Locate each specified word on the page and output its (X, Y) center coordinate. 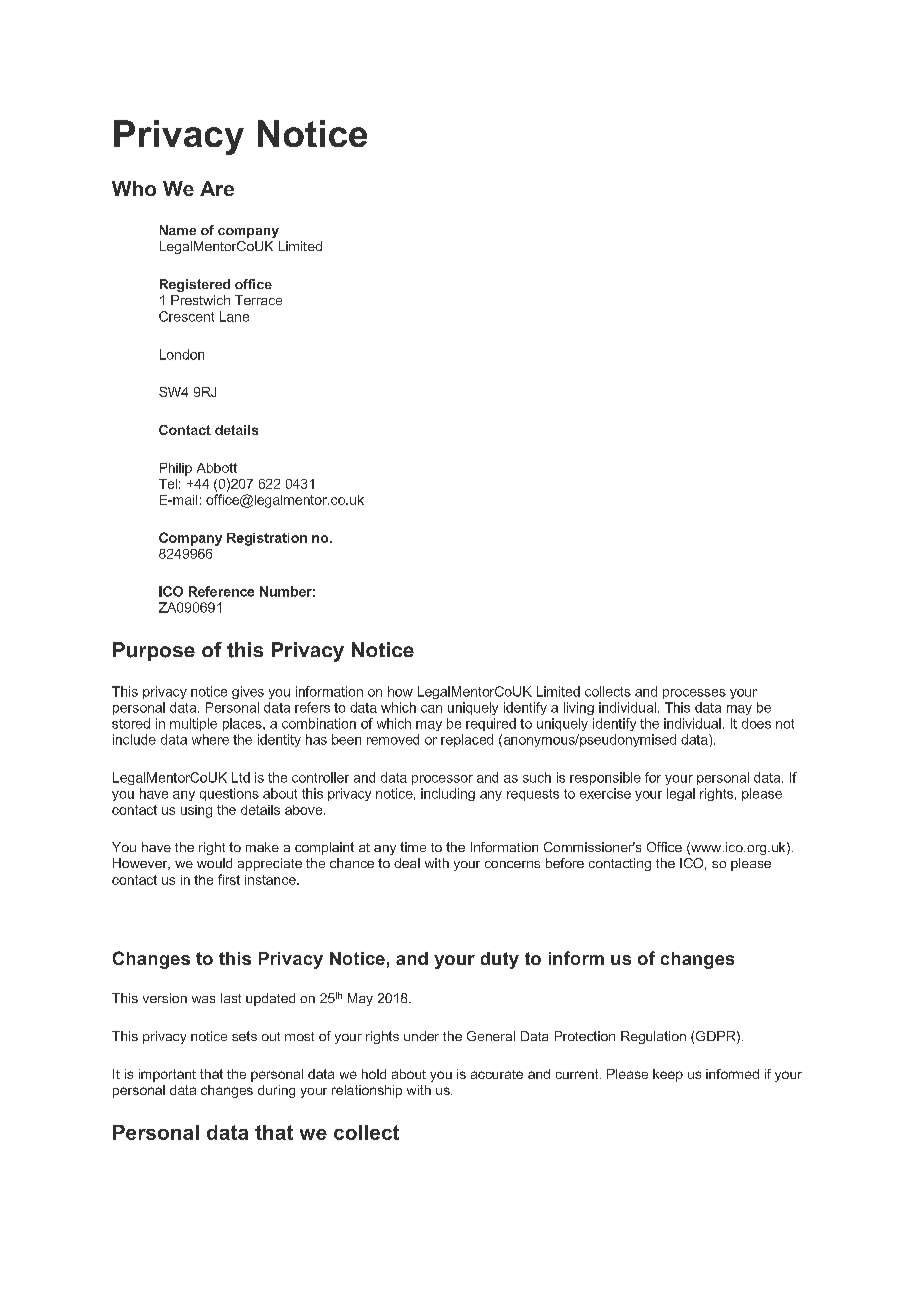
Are (217, 188)
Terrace (258, 300)
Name (178, 230)
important (167, 1075)
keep (668, 1075)
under (421, 1036)
